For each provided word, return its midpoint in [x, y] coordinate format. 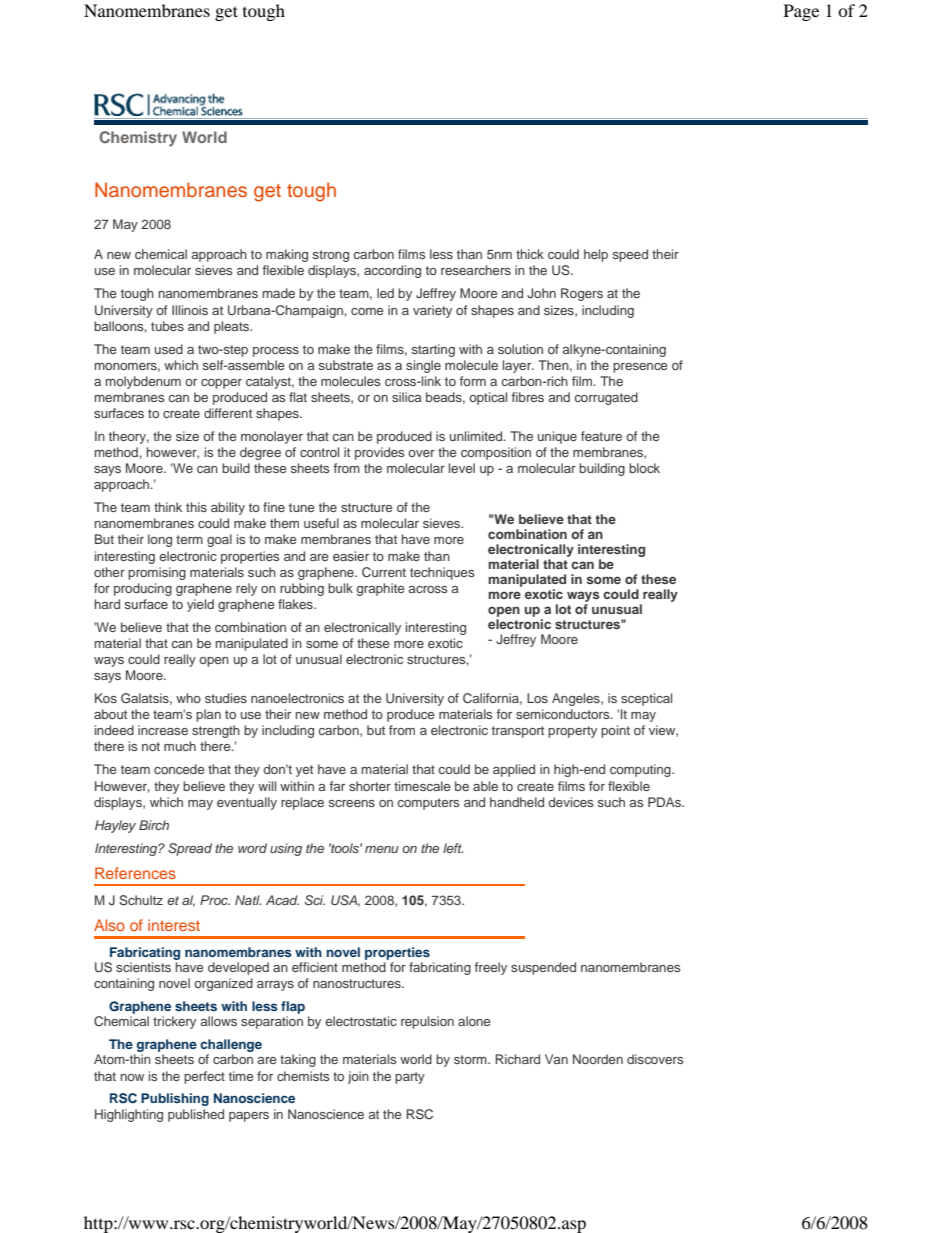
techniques [442, 573]
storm [471, 1059]
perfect [204, 1077]
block [644, 468]
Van [556, 1059]
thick [530, 254]
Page [801, 12]
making [287, 255]
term [189, 539]
